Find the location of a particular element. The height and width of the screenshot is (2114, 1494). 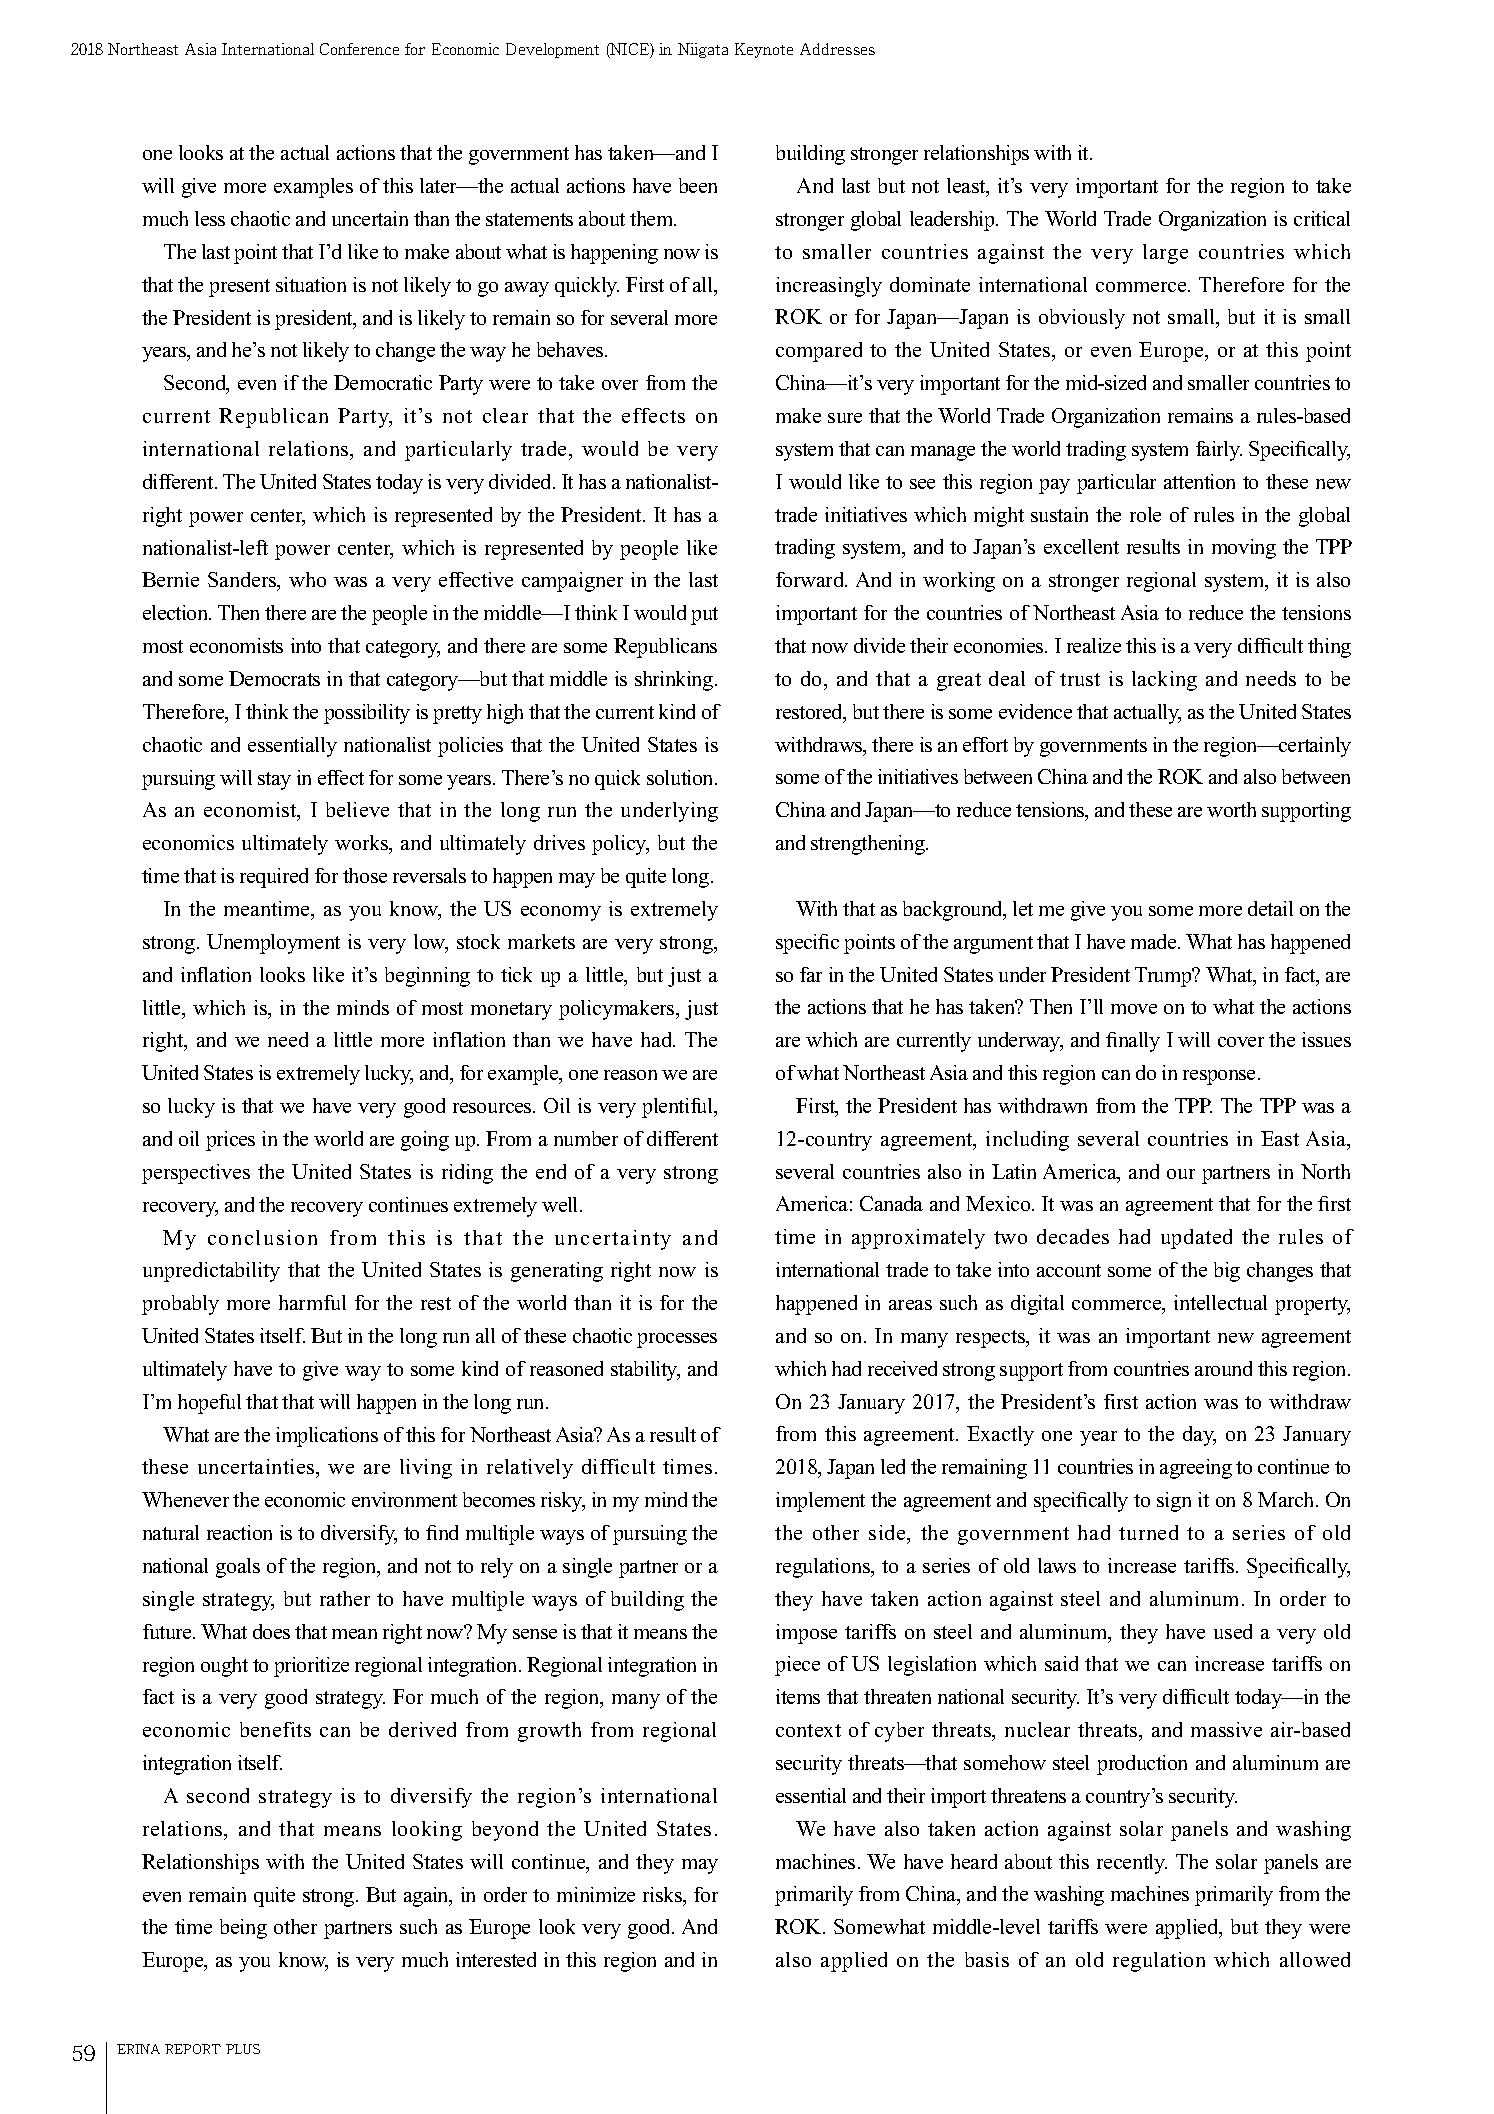

Conference is located at coordinates (359, 49).
